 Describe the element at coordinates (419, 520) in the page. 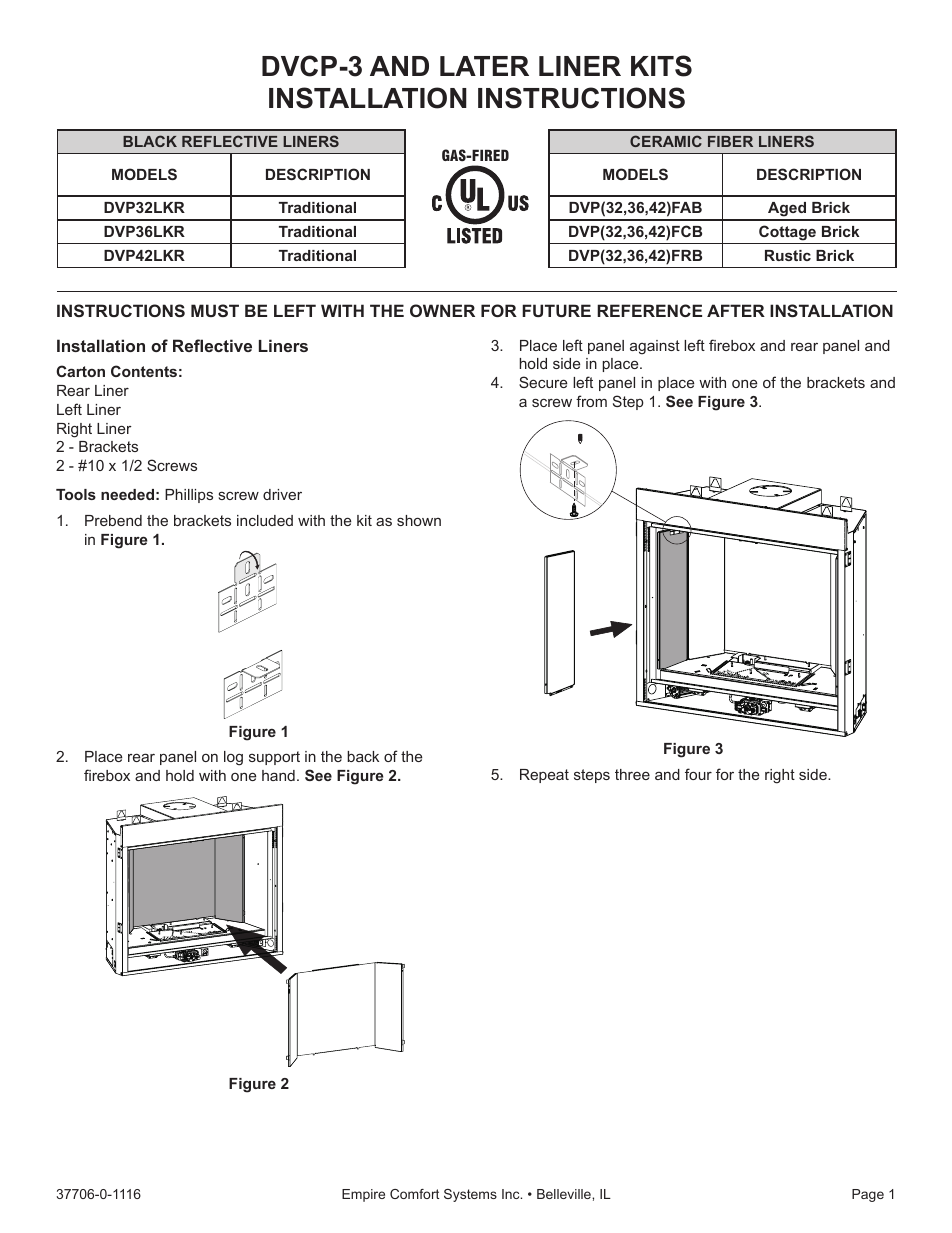

I see `shown` at that location.
